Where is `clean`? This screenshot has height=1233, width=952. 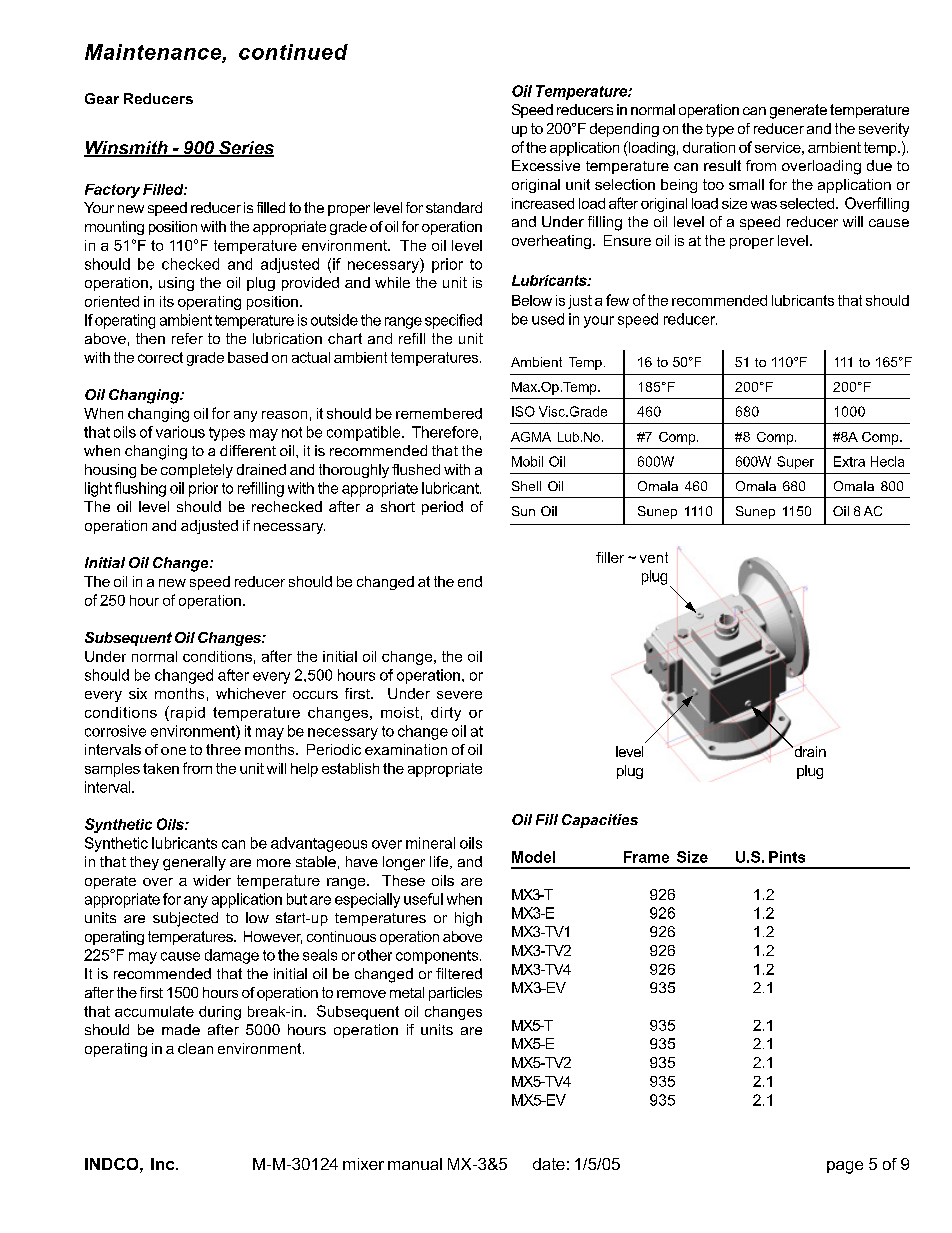 clean is located at coordinates (195, 1048).
